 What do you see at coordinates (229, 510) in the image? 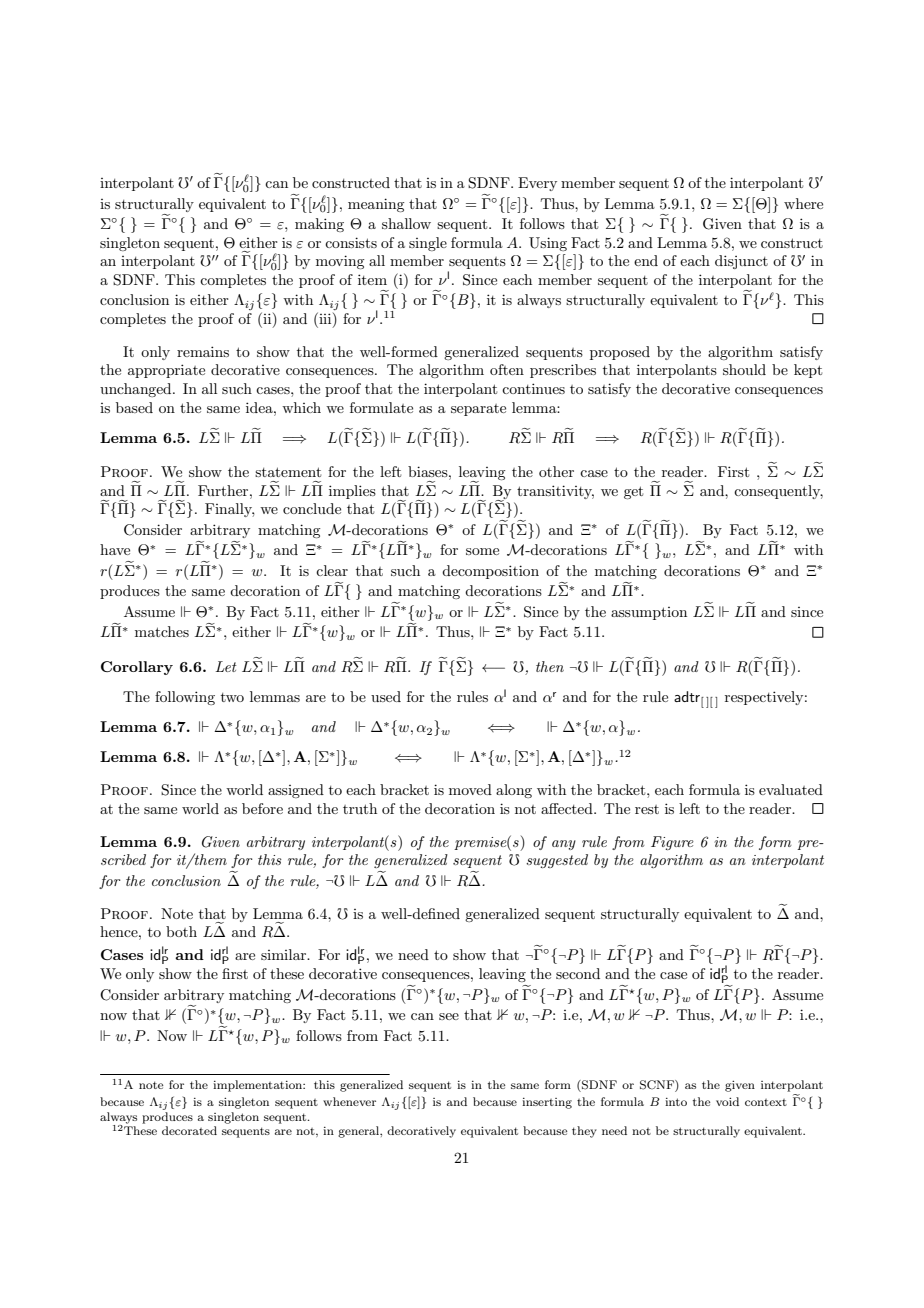
I see `Finally` at bounding box center [229, 510].
